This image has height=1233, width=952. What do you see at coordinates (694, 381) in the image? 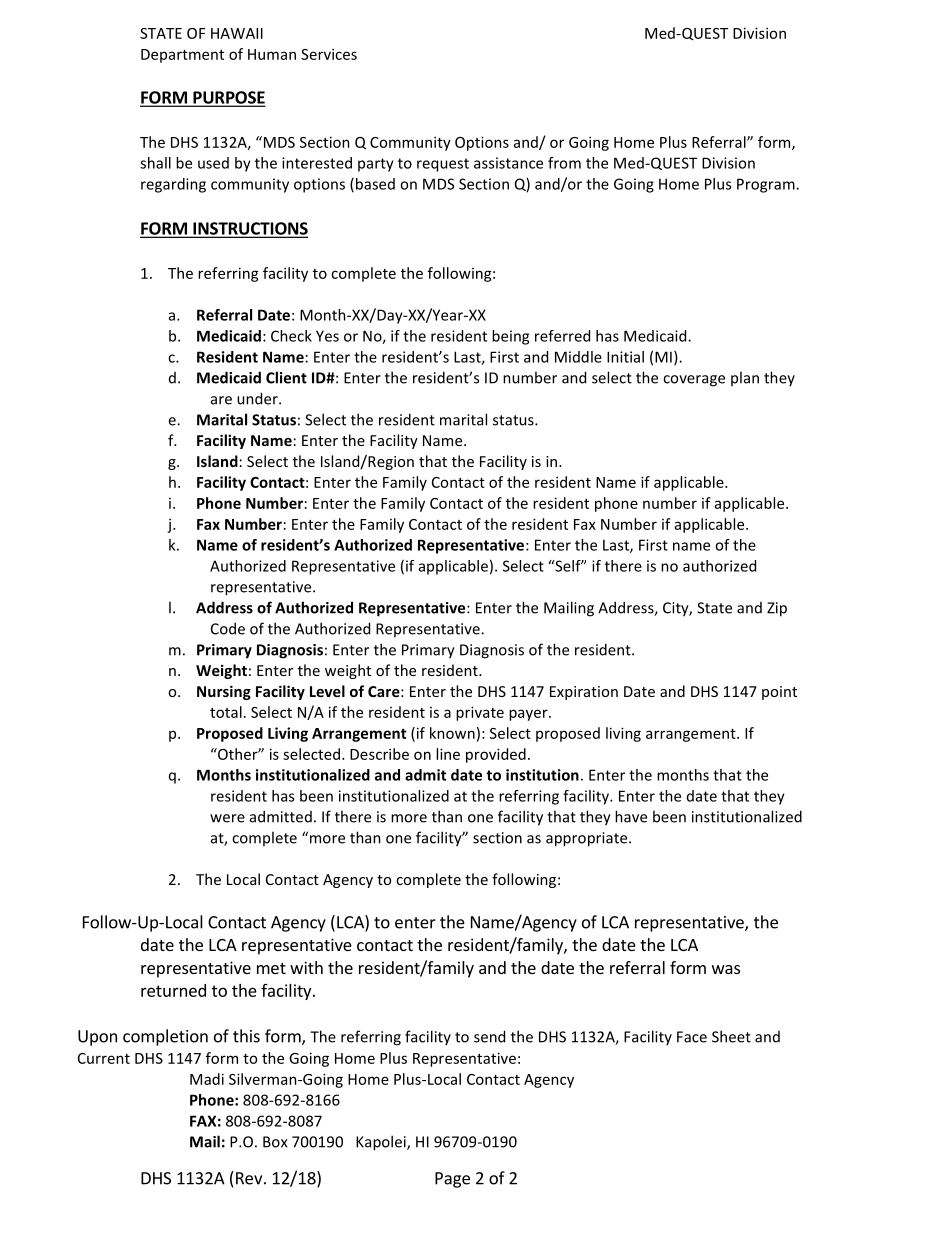
I see `coverage` at bounding box center [694, 381].
